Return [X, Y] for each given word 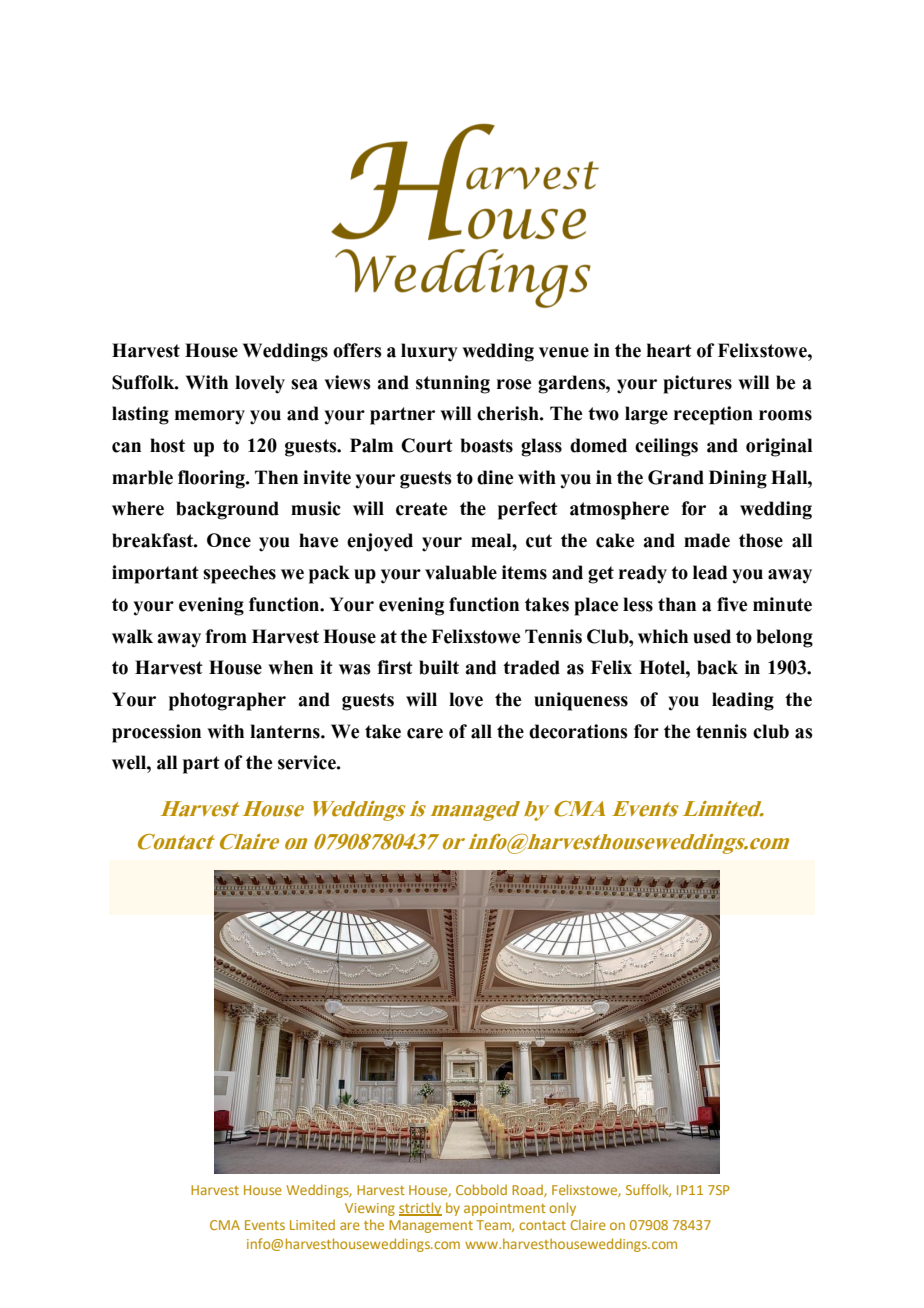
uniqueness [581, 701]
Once [229, 540]
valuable [461, 572]
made [707, 540]
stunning [453, 384]
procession [156, 733]
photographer [227, 701]
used [712, 636]
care [425, 733]
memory [210, 417]
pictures [697, 384]
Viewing [370, 1209]
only [562, 1209]
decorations [578, 731]
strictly [420, 1209]
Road [528, 1190]
